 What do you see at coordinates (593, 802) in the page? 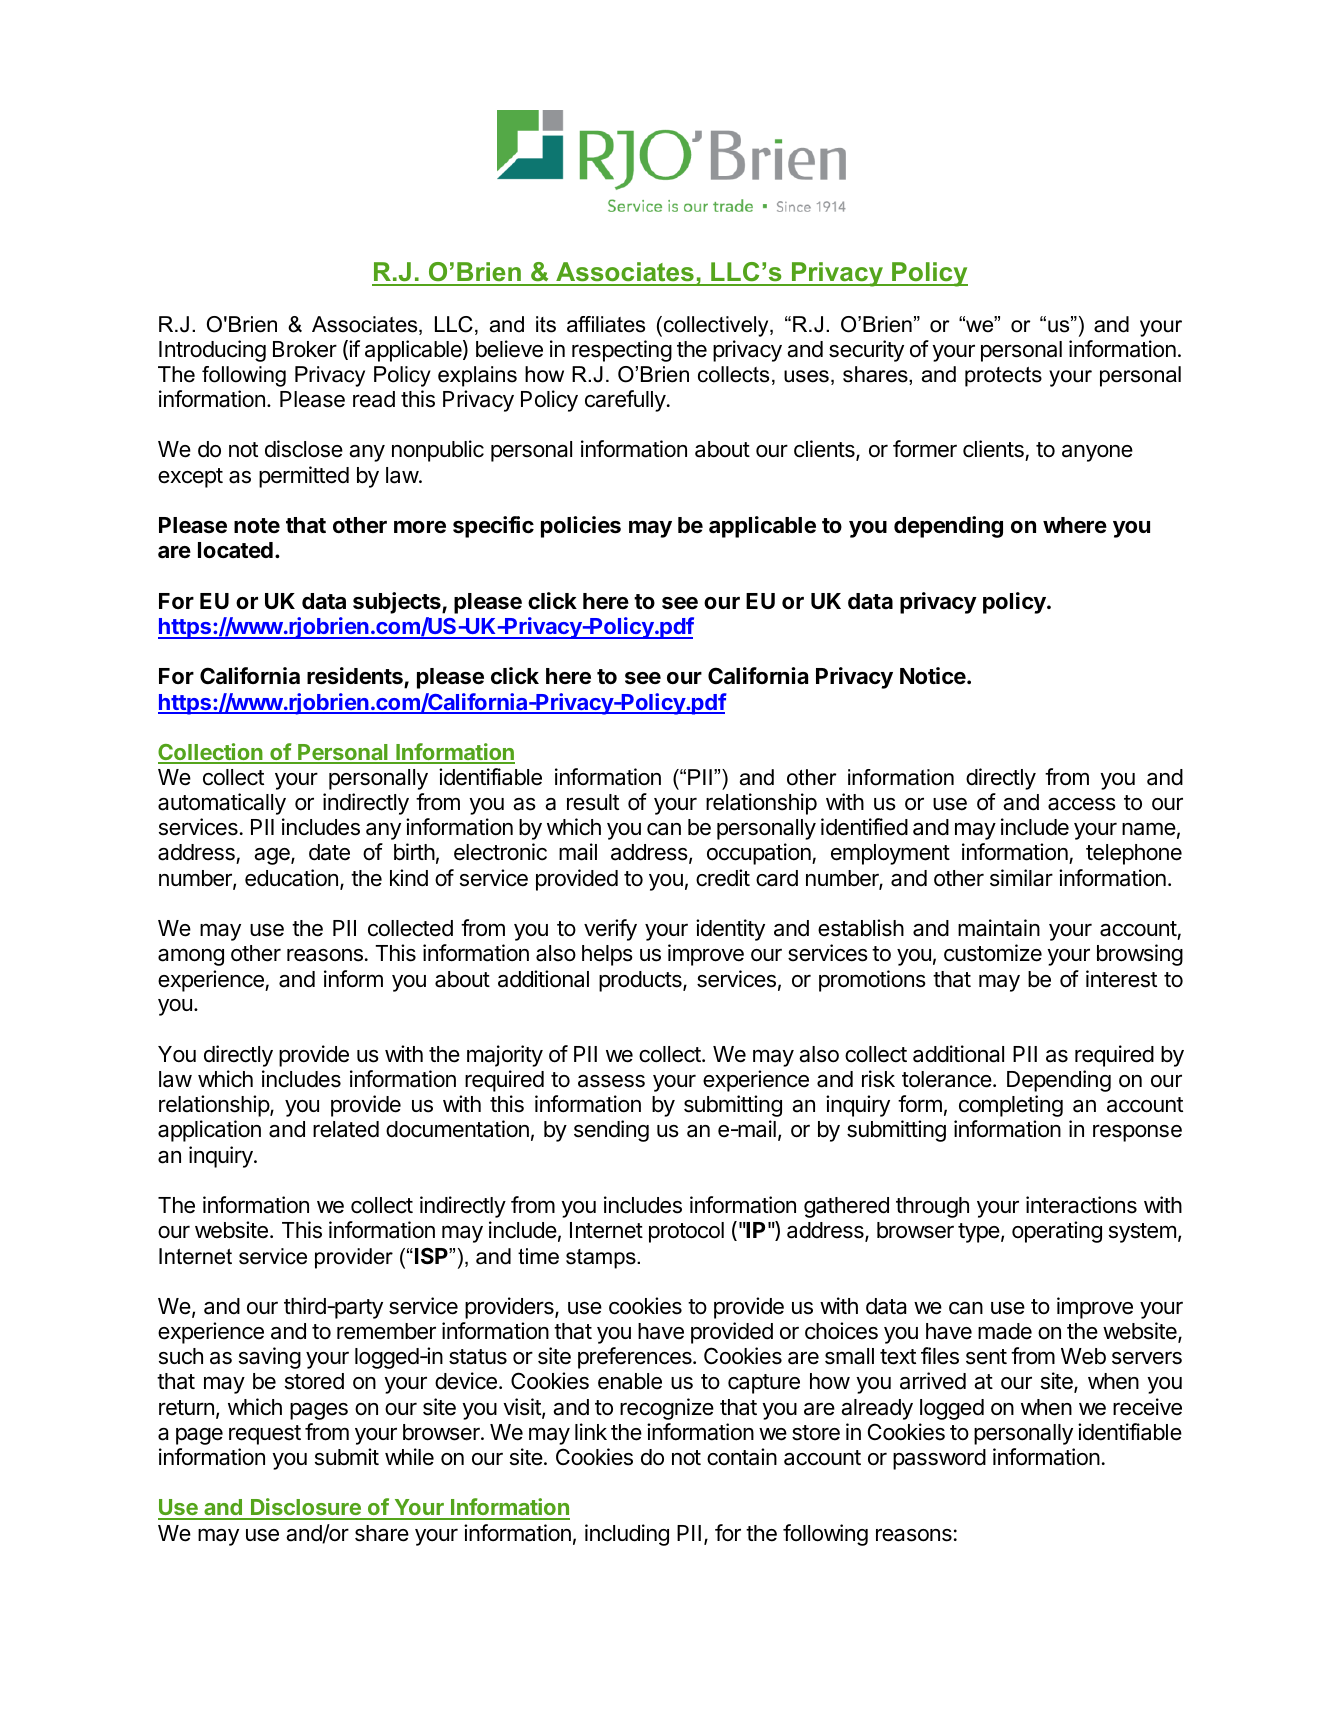
I see `result` at bounding box center [593, 802].
